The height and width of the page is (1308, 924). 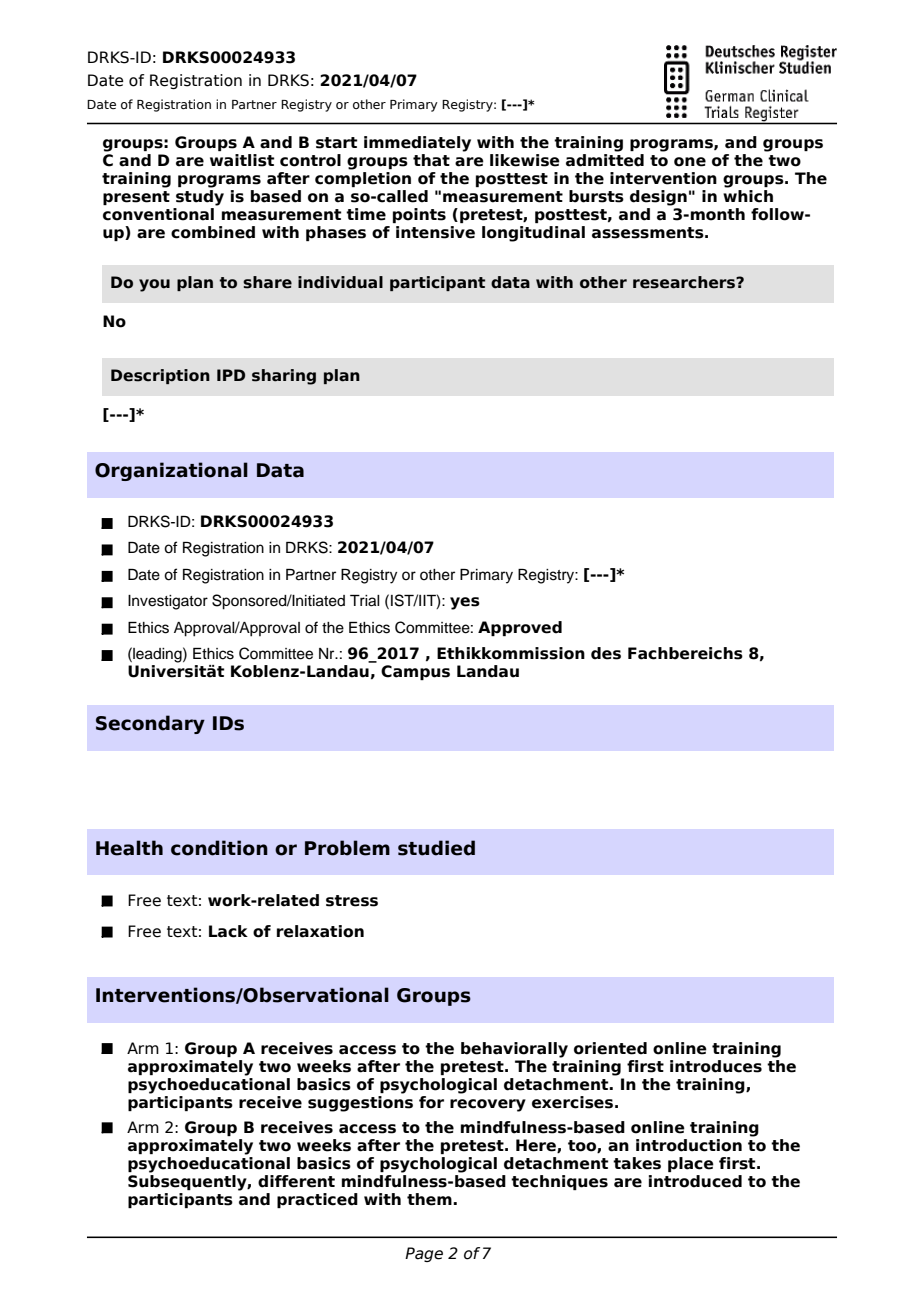 I want to click on Approved, so click(x=520, y=628).
